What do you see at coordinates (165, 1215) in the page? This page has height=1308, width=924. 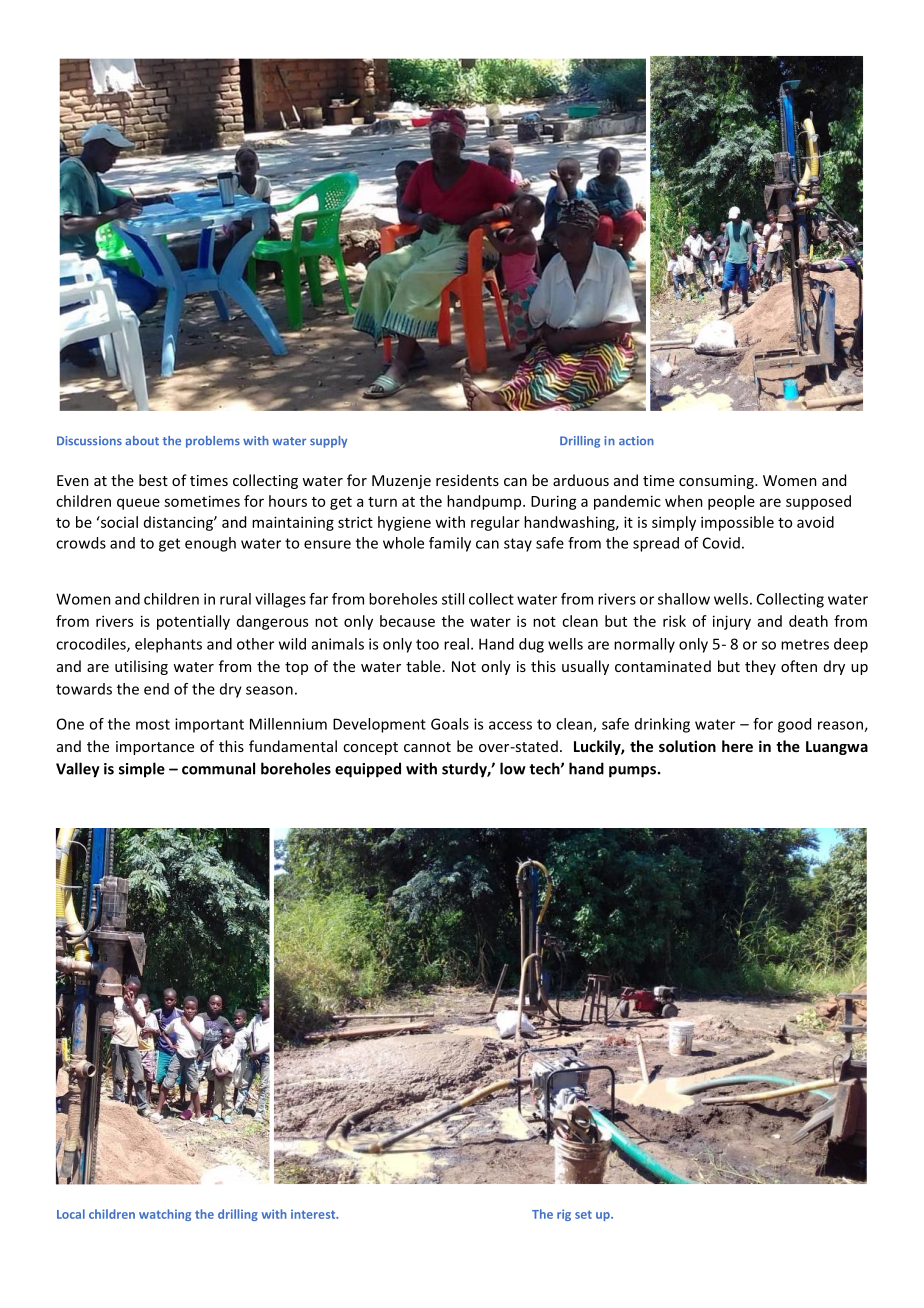 I see `watching` at bounding box center [165, 1215].
